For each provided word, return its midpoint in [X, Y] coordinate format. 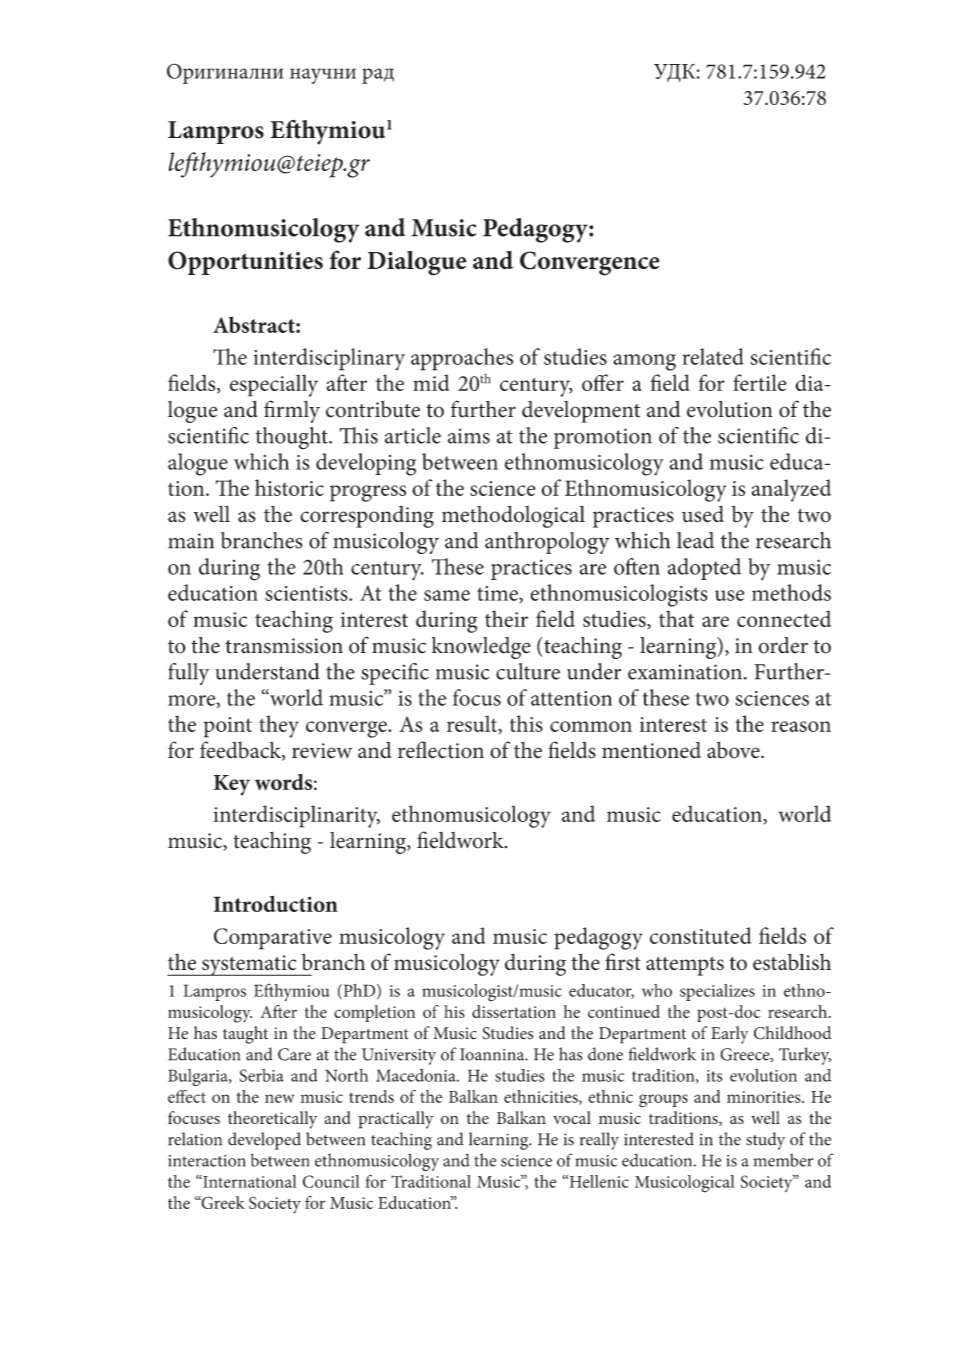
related [713, 356]
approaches [462, 359]
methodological [513, 516]
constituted [701, 935]
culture [528, 671]
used [703, 514]
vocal [572, 1117]
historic [289, 487]
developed [264, 1141]
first [623, 962]
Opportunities [245, 263]
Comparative [273, 939]
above [734, 750]
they [279, 726]
